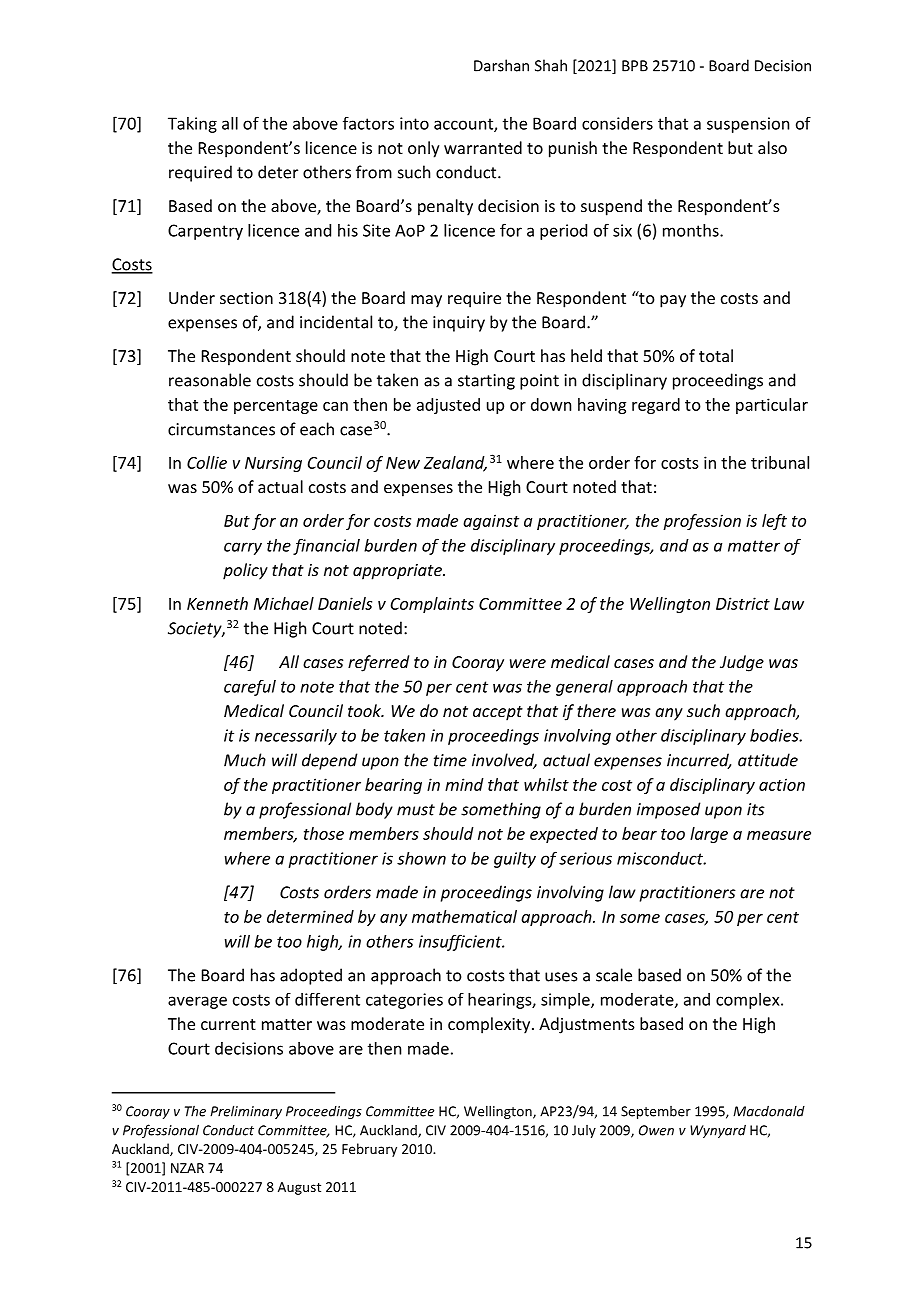  I want to click on suspension, so click(748, 125).
